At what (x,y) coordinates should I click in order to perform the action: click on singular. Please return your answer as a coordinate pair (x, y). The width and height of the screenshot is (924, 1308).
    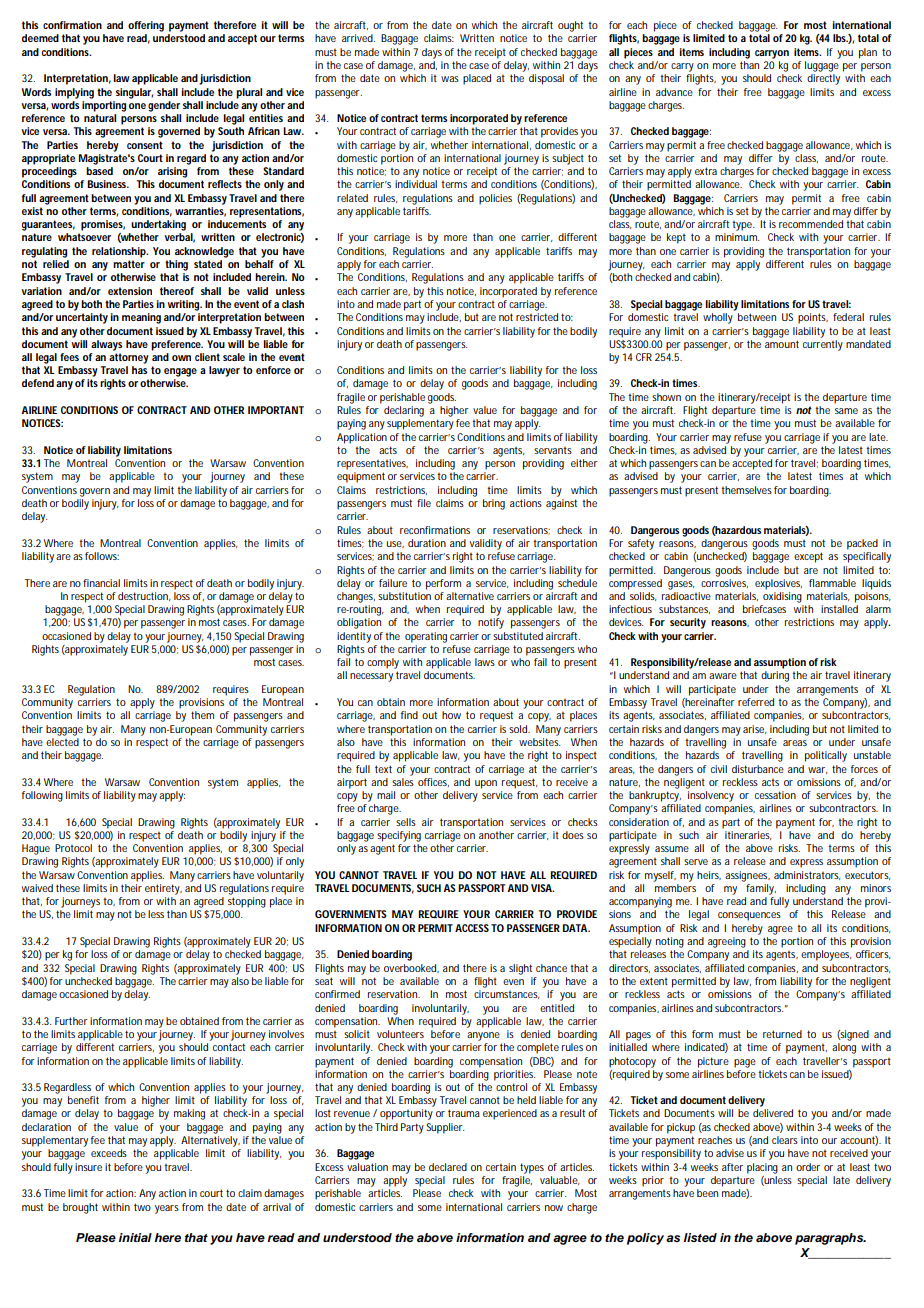
    Looking at the image, I should click on (134, 93).
